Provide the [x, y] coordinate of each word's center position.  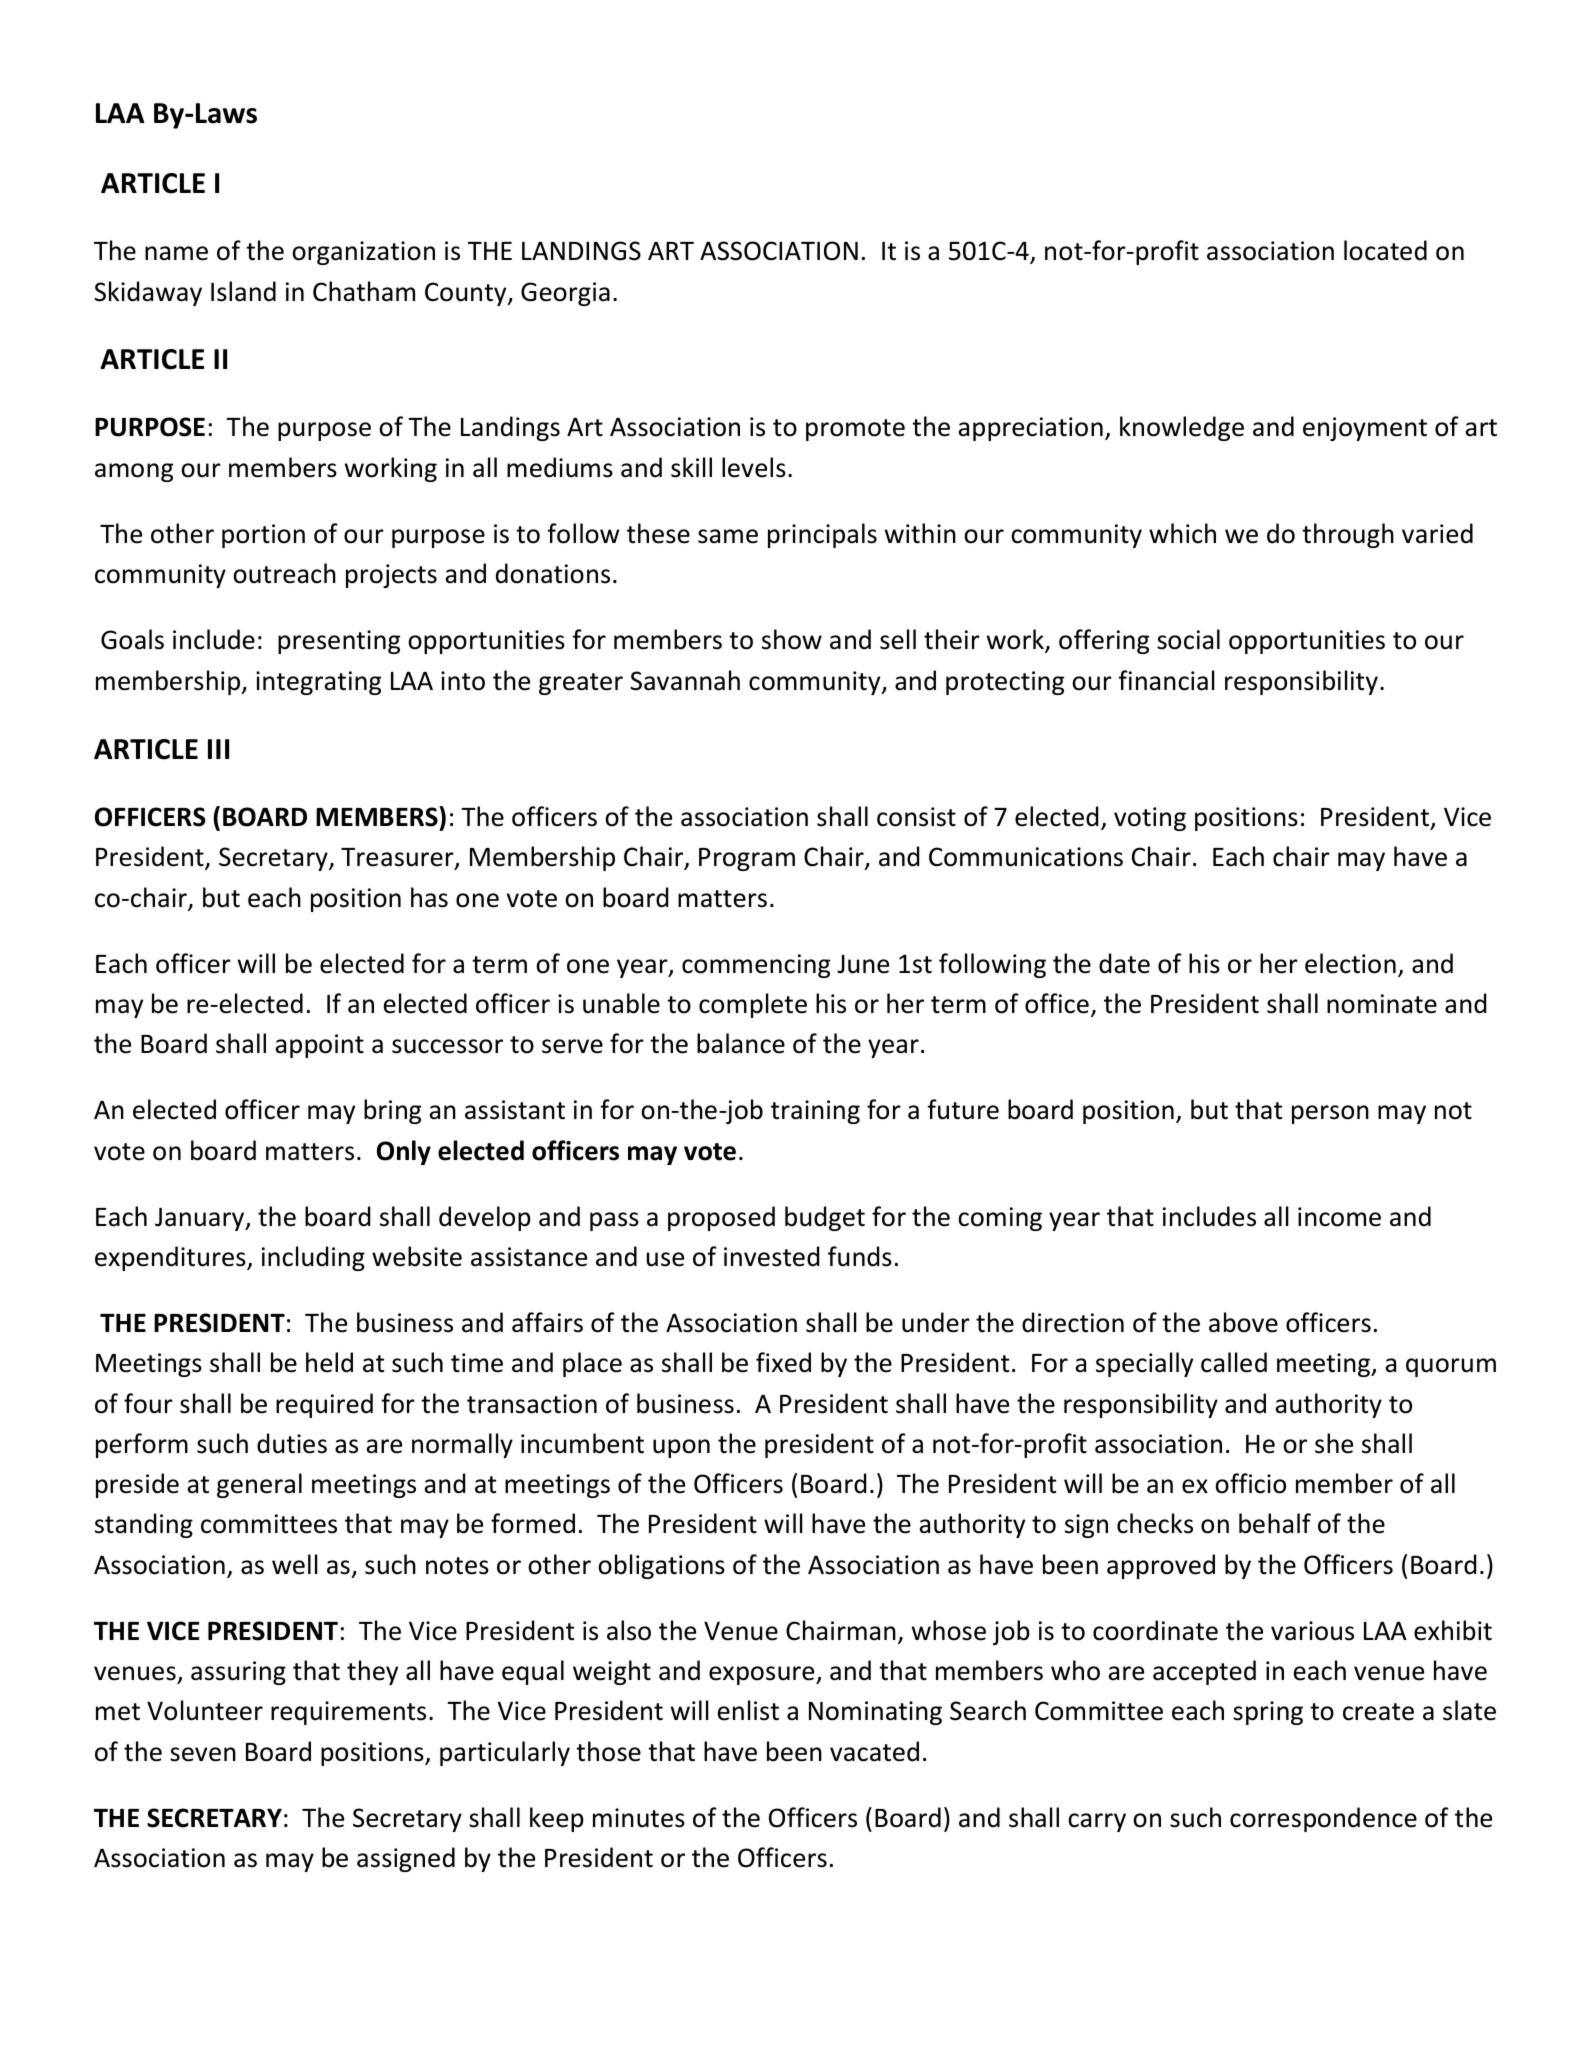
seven [203, 1754]
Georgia [565, 294]
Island [243, 291]
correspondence [1323, 1819]
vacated [874, 1751]
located [1385, 250]
